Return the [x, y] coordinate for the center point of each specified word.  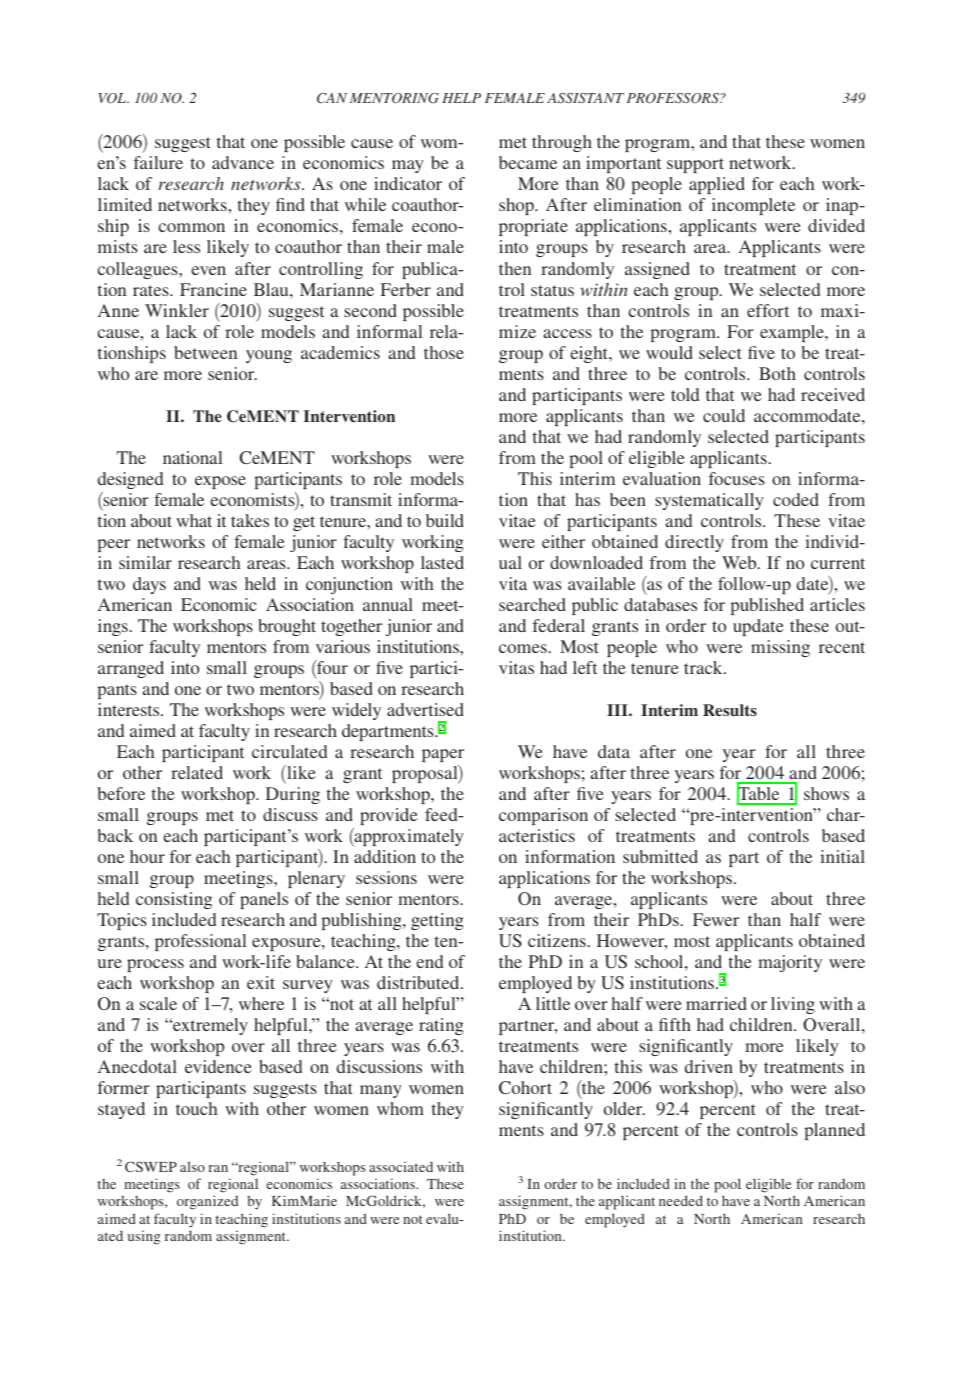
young [269, 356]
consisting [174, 900]
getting [437, 921]
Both [777, 373]
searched [532, 604]
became [528, 162]
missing [780, 648]
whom [400, 1108]
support [695, 165]
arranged [131, 669]
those [444, 352]
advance [243, 162]
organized [207, 1202]
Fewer [716, 919]
